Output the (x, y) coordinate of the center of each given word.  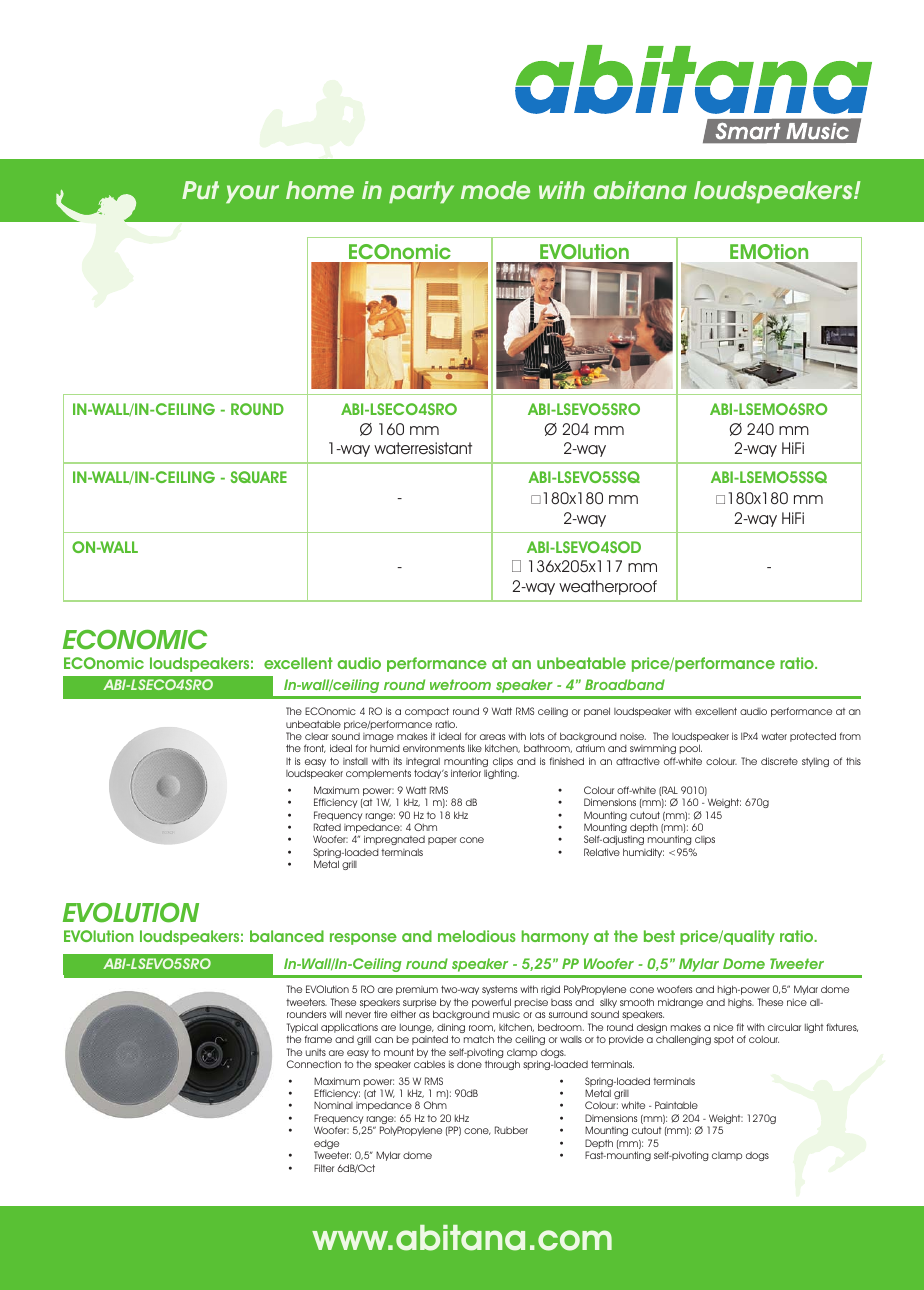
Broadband (625, 684)
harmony (555, 937)
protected (813, 737)
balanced (287, 936)
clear (316, 736)
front (315, 748)
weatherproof (608, 587)
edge (326, 1146)
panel (597, 712)
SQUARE (259, 477)
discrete (779, 761)
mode (495, 190)
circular (784, 1027)
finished (567, 761)
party (421, 192)
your (252, 194)
